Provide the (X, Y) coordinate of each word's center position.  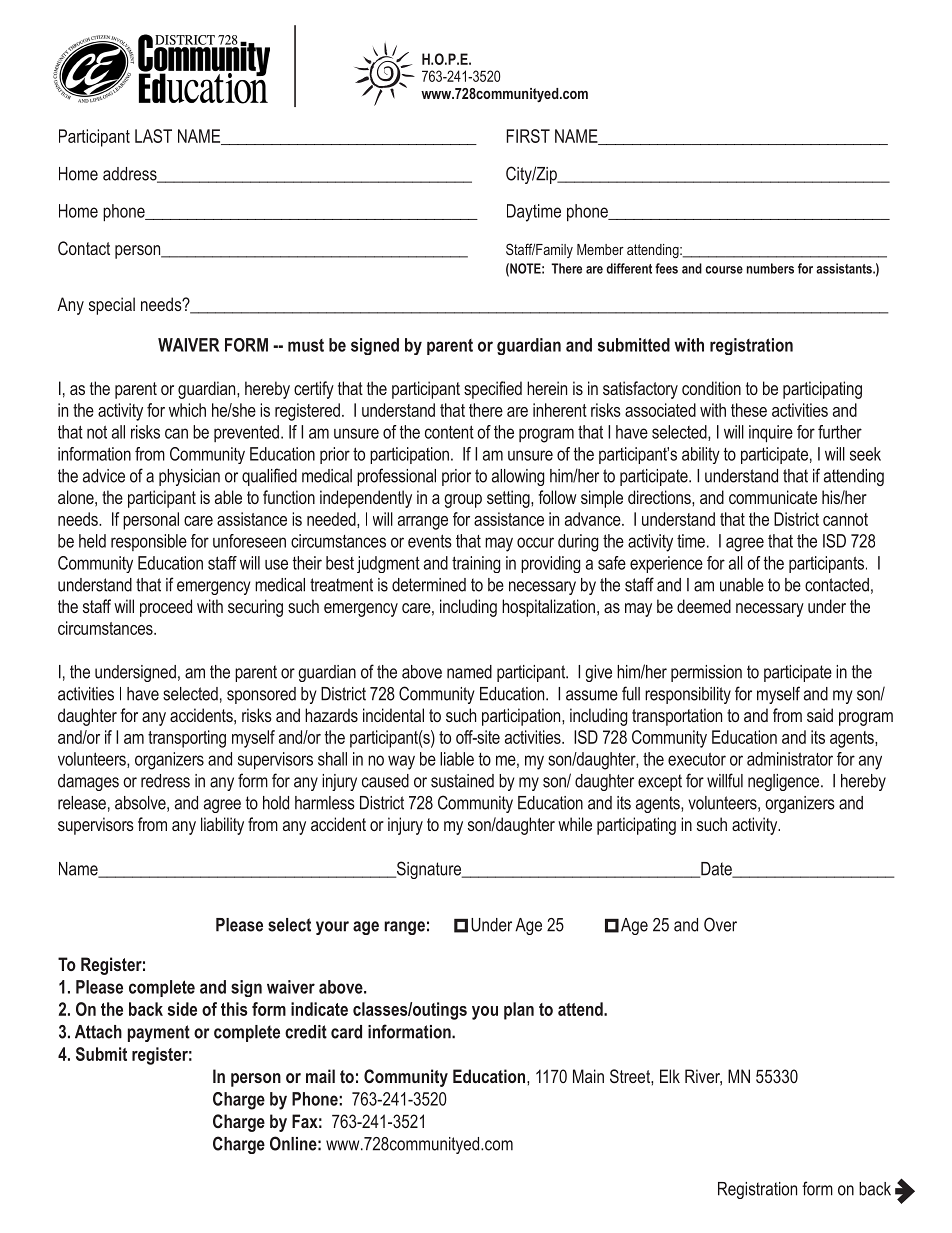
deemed (704, 606)
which (187, 410)
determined (429, 585)
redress (165, 781)
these (749, 410)
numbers (770, 268)
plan (519, 1011)
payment (159, 1033)
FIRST (528, 136)
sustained (462, 781)
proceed (166, 608)
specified (493, 390)
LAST (153, 136)
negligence (785, 782)
